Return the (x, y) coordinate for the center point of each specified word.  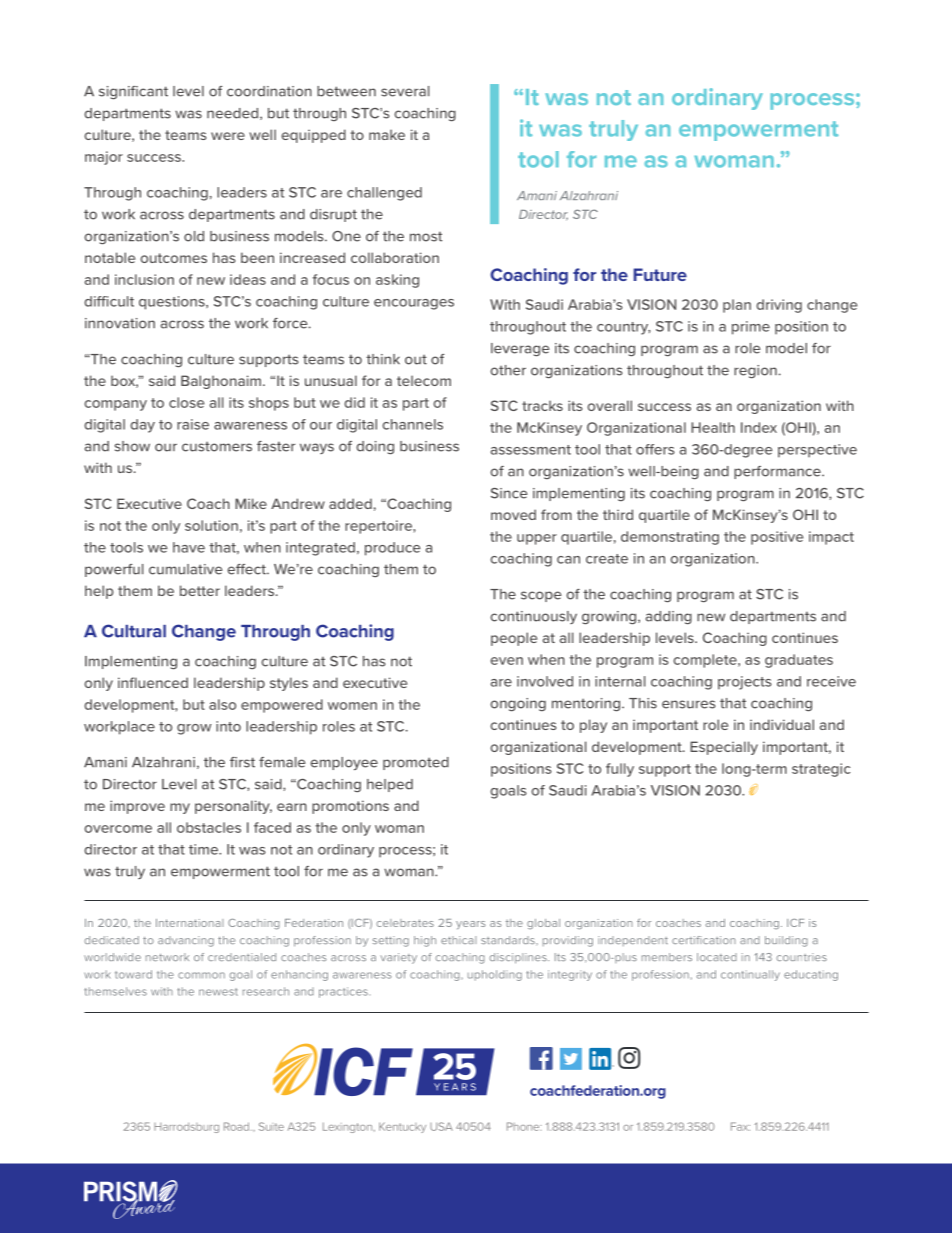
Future (660, 274)
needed (232, 113)
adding (669, 617)
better (200, 590)
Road (238, 1126)
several (405, 91)
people (514, 639)
